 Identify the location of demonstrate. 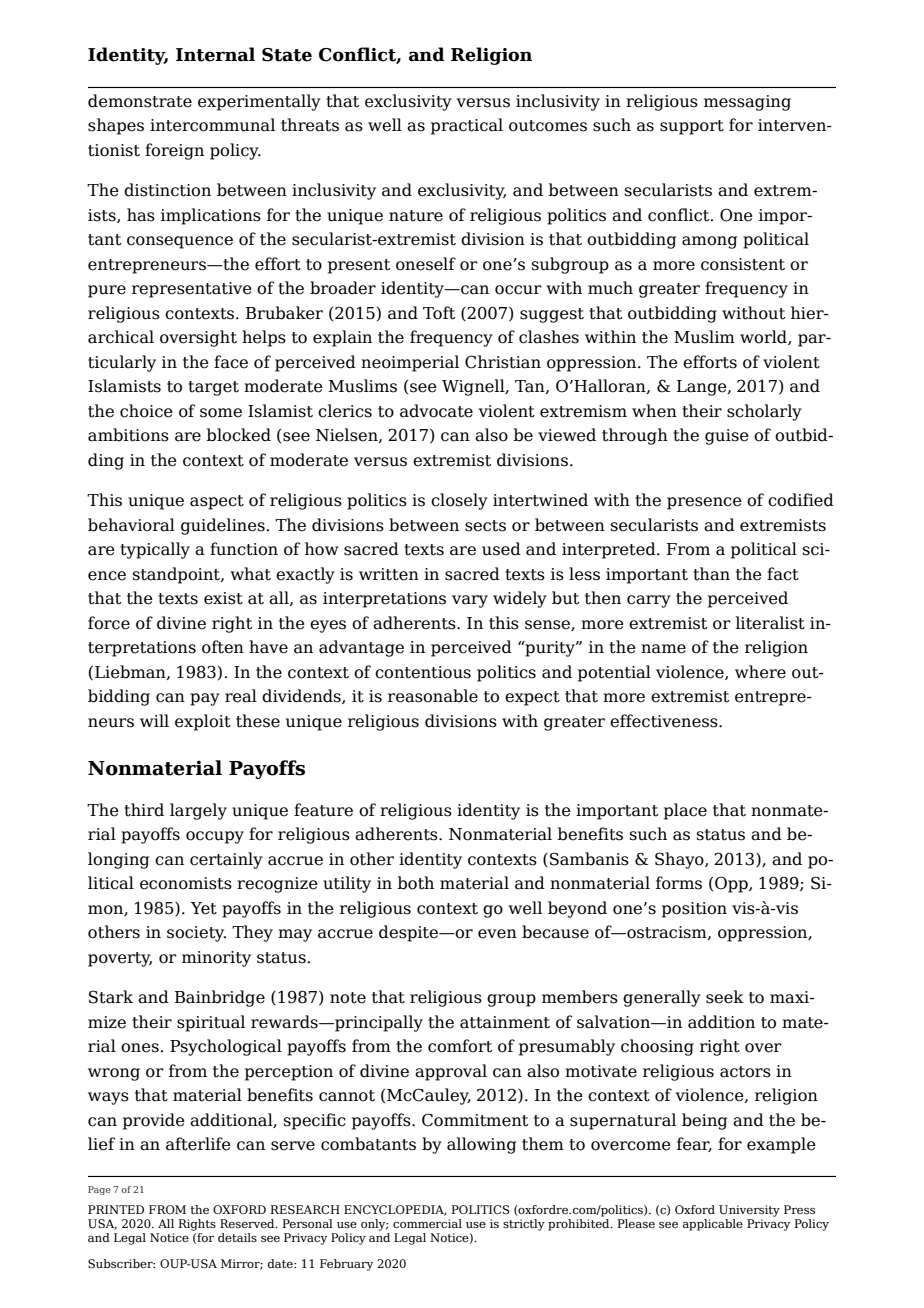
(140, 101).
